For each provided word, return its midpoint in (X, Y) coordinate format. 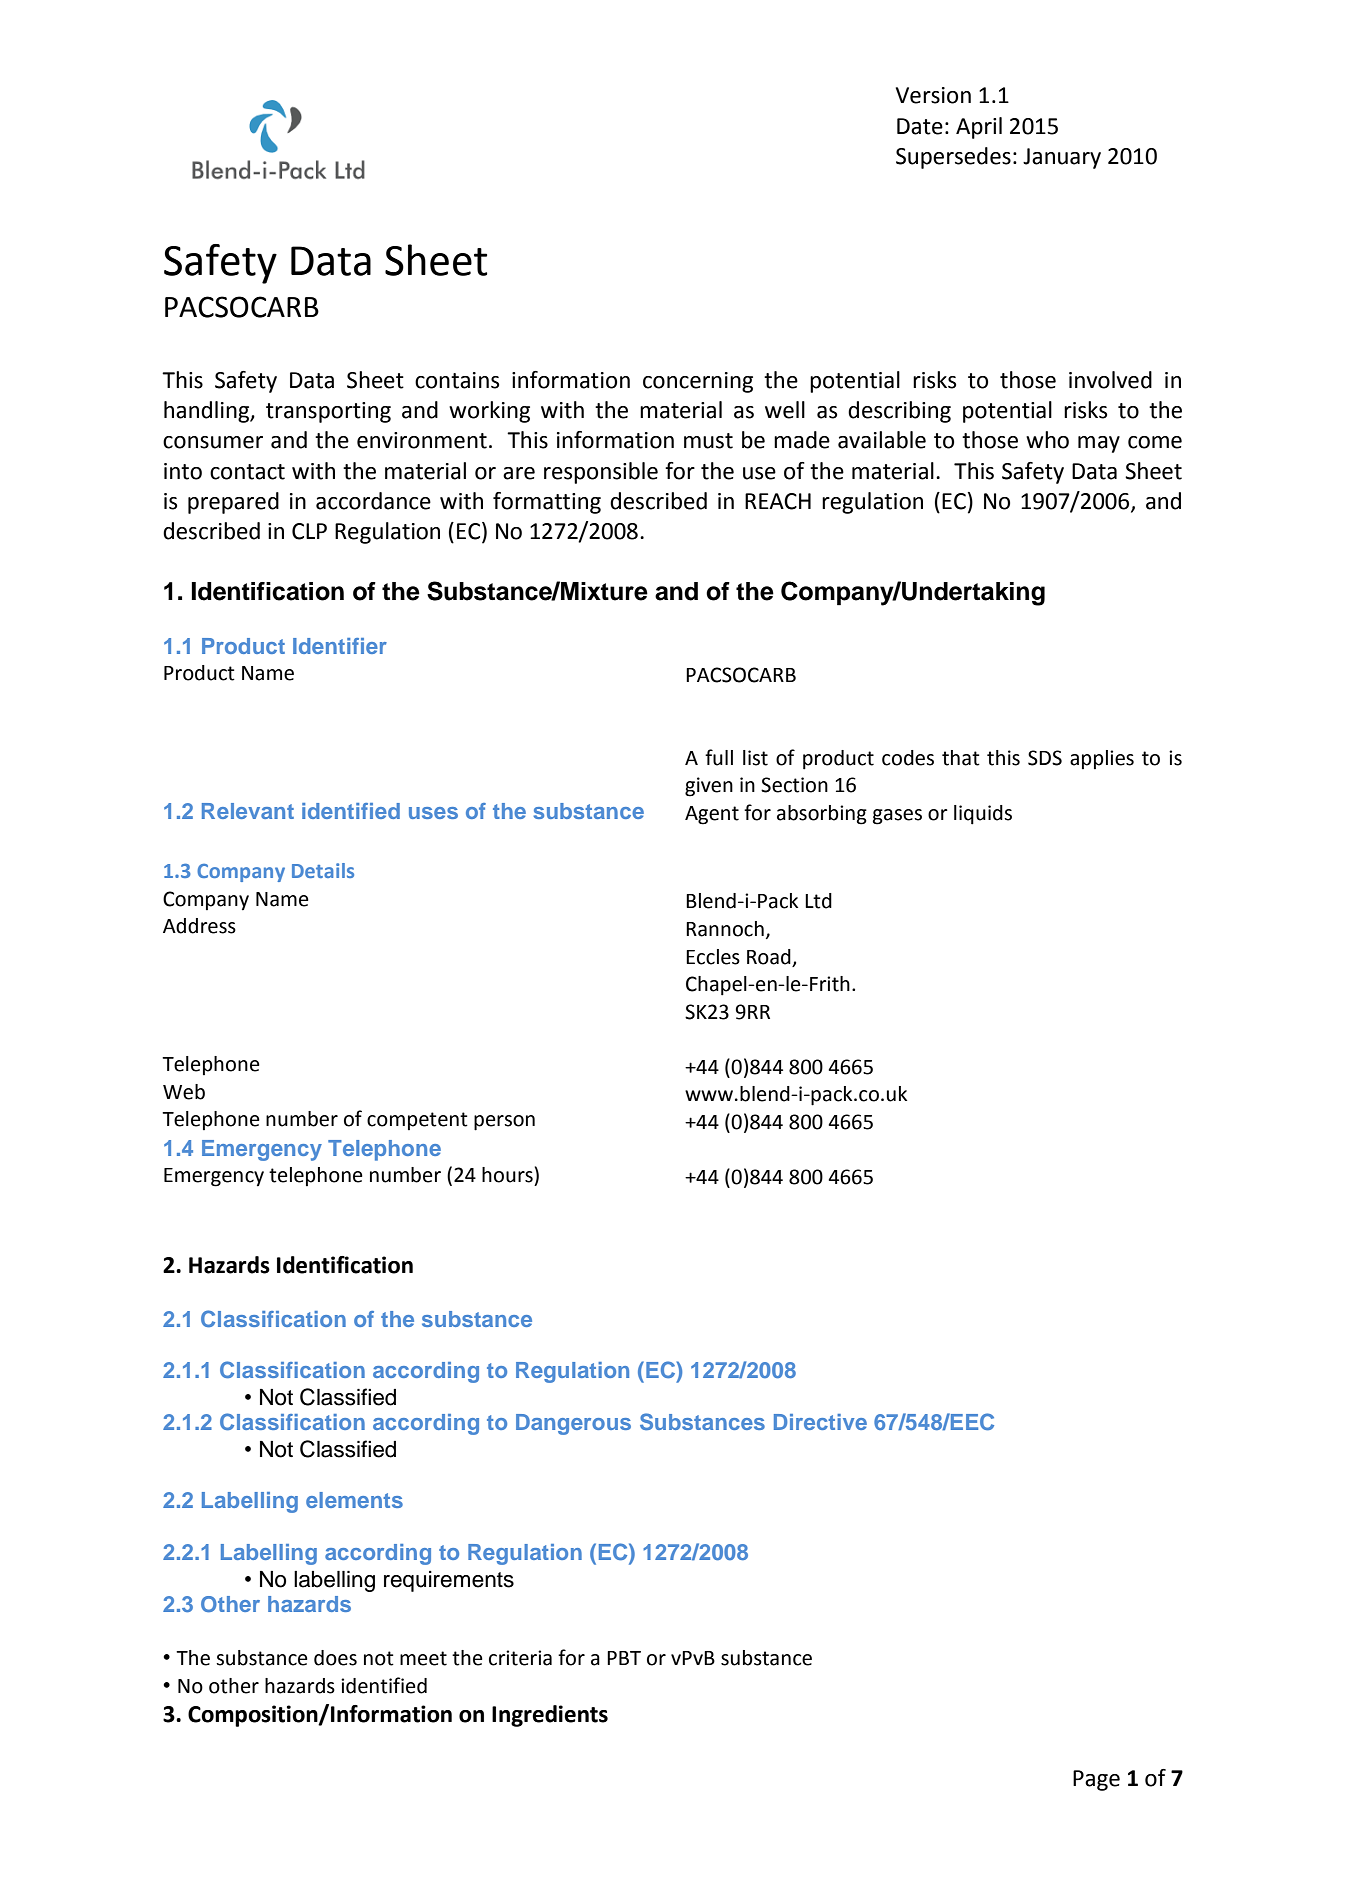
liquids (983, 815)
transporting (328, 412)
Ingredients (550, 1716)
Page (1096, 1780)
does (335, 1658)
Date (920, 126)
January (1062, 158)
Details (323, 870)
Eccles (713, 957)
